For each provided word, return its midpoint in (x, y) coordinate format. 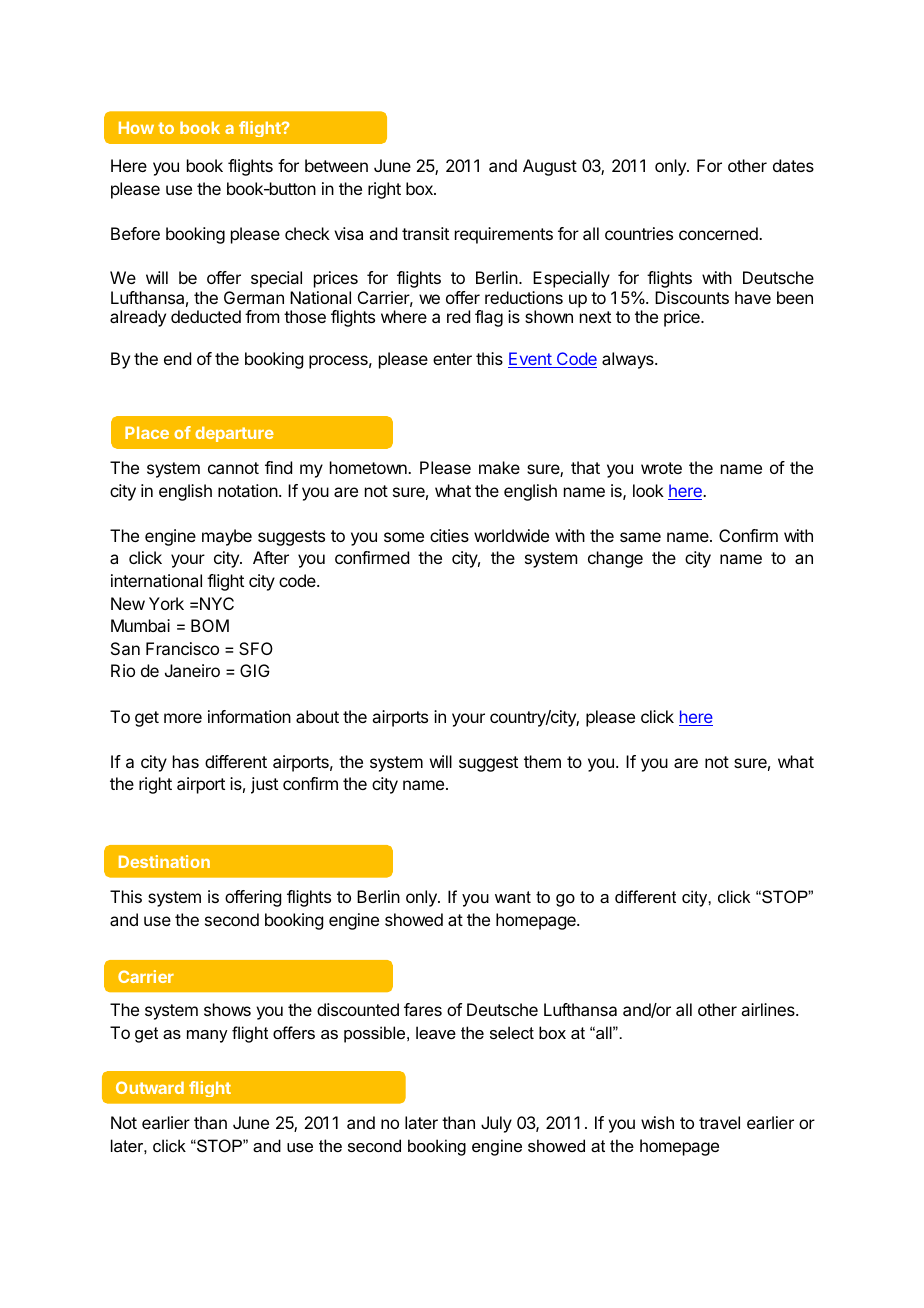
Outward (150, 1087)
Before (135, 233)
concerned (719, 233)
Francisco (182, 648)
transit (425, 233)
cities (449, 535)
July (496, 1124)
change (615, 559)
